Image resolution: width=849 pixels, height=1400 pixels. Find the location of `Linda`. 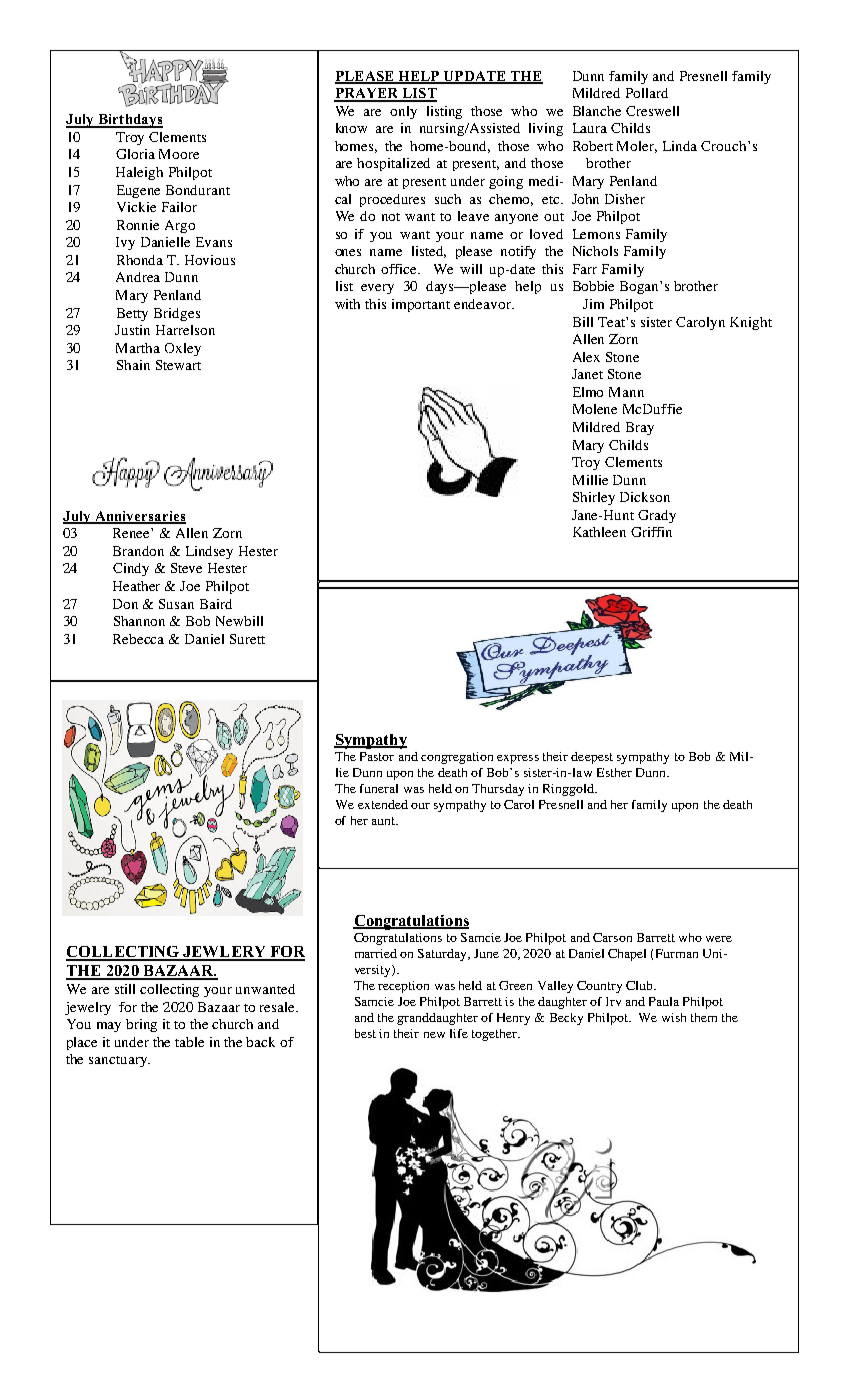

Linda is located at coordinates (680, 146).
